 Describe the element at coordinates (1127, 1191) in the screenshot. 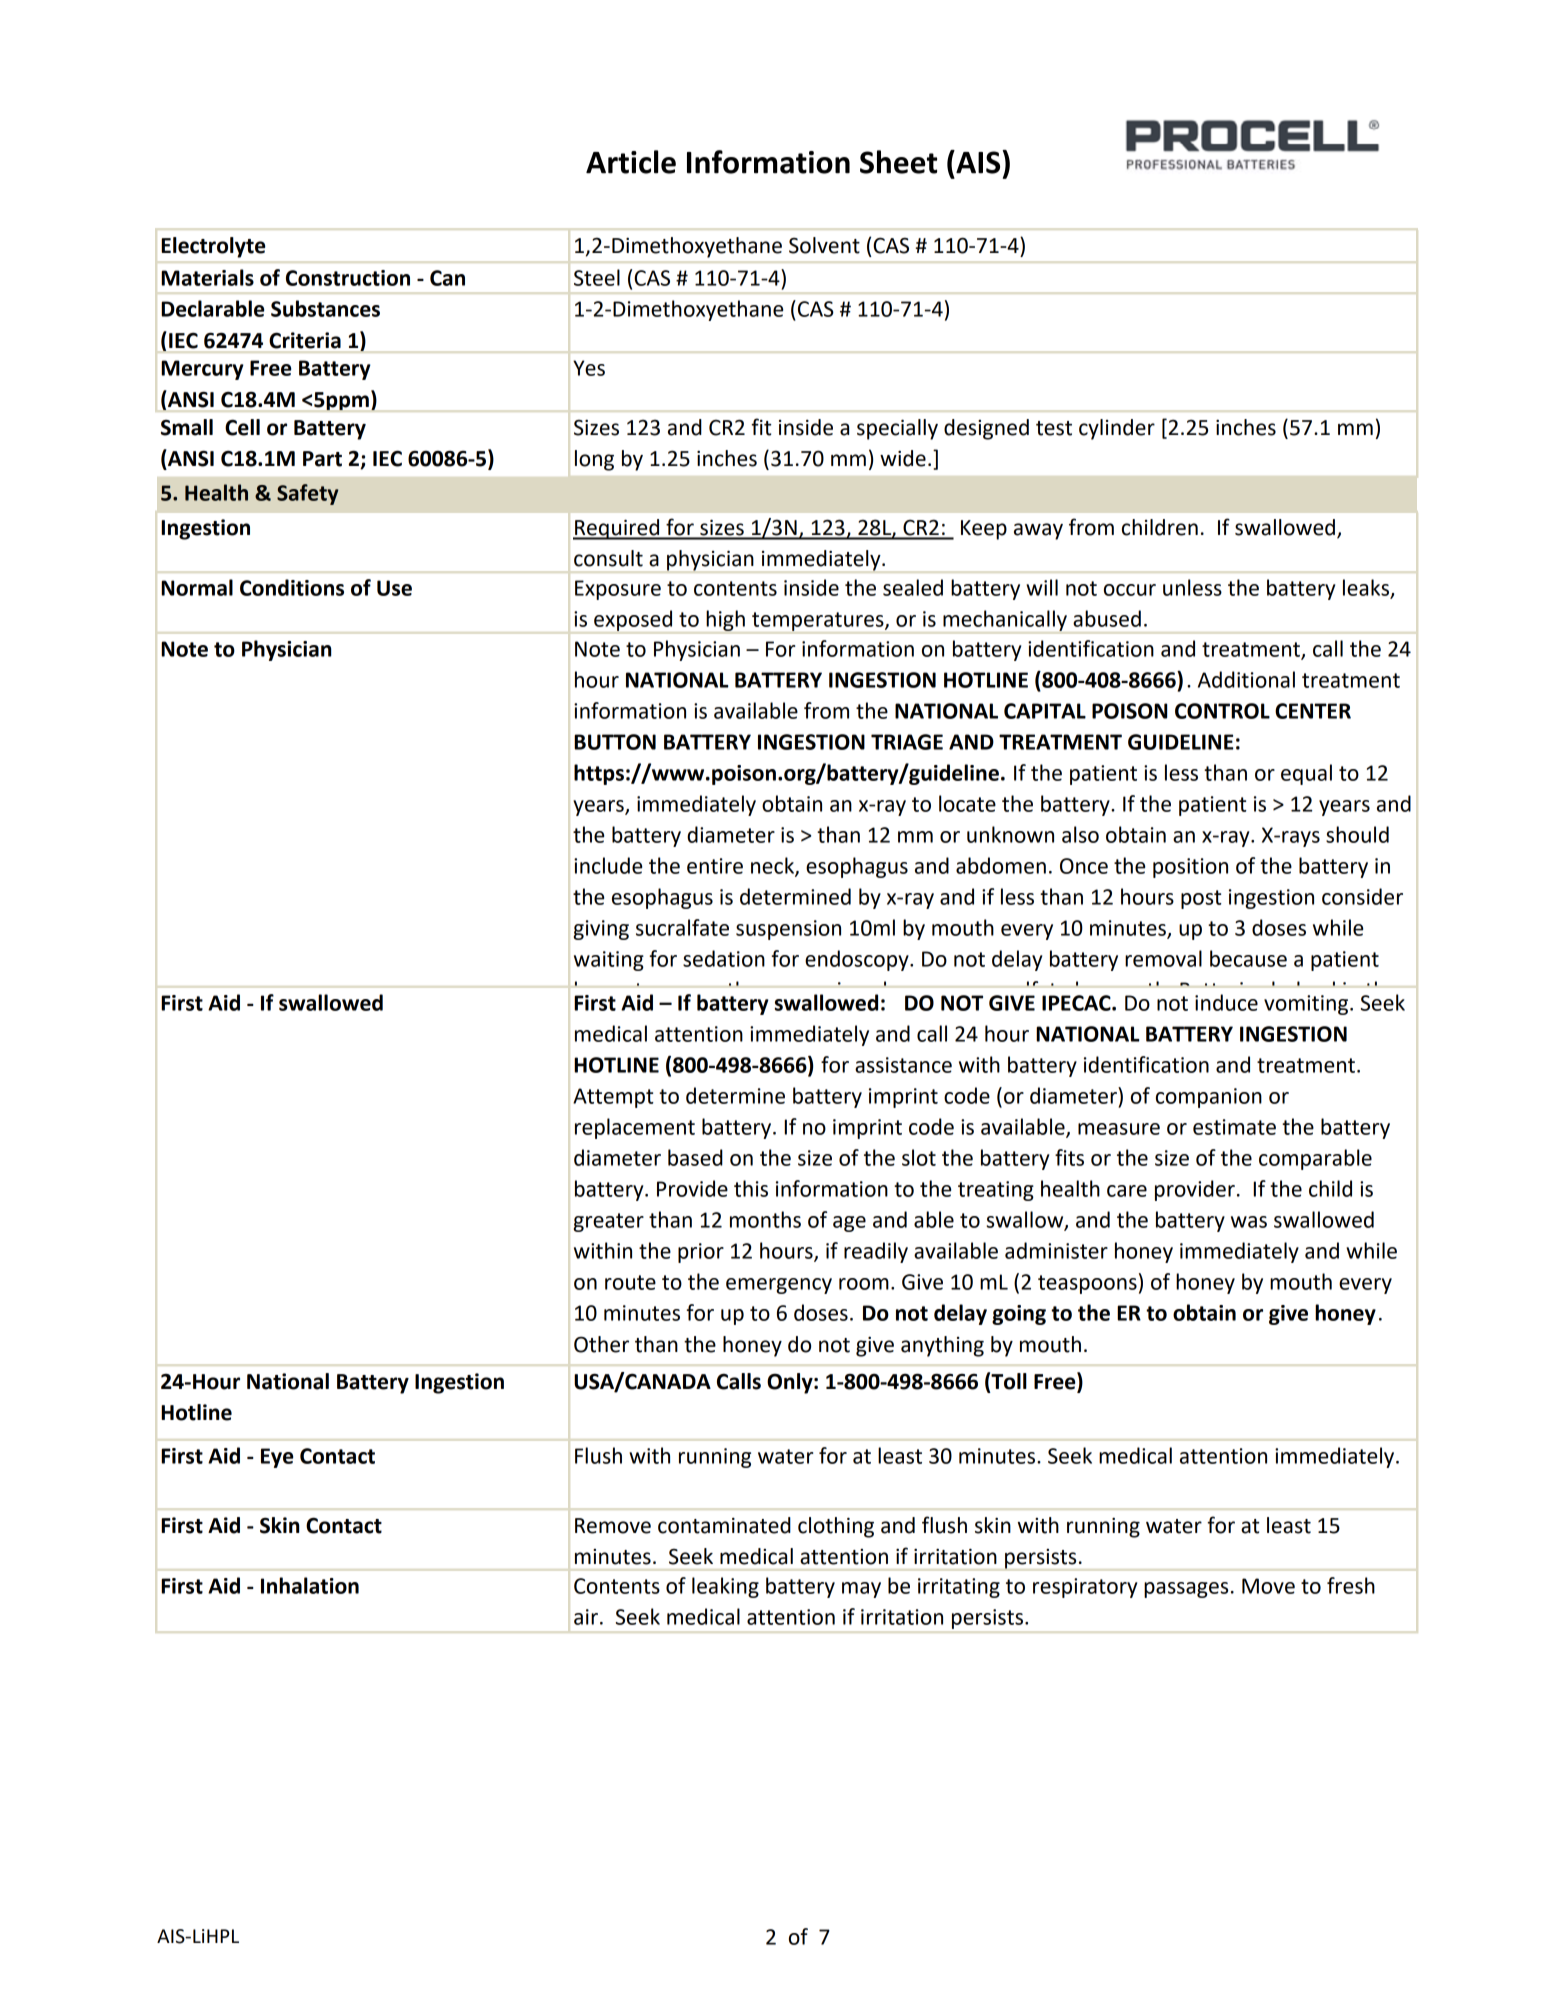

I see `care` at that location.
